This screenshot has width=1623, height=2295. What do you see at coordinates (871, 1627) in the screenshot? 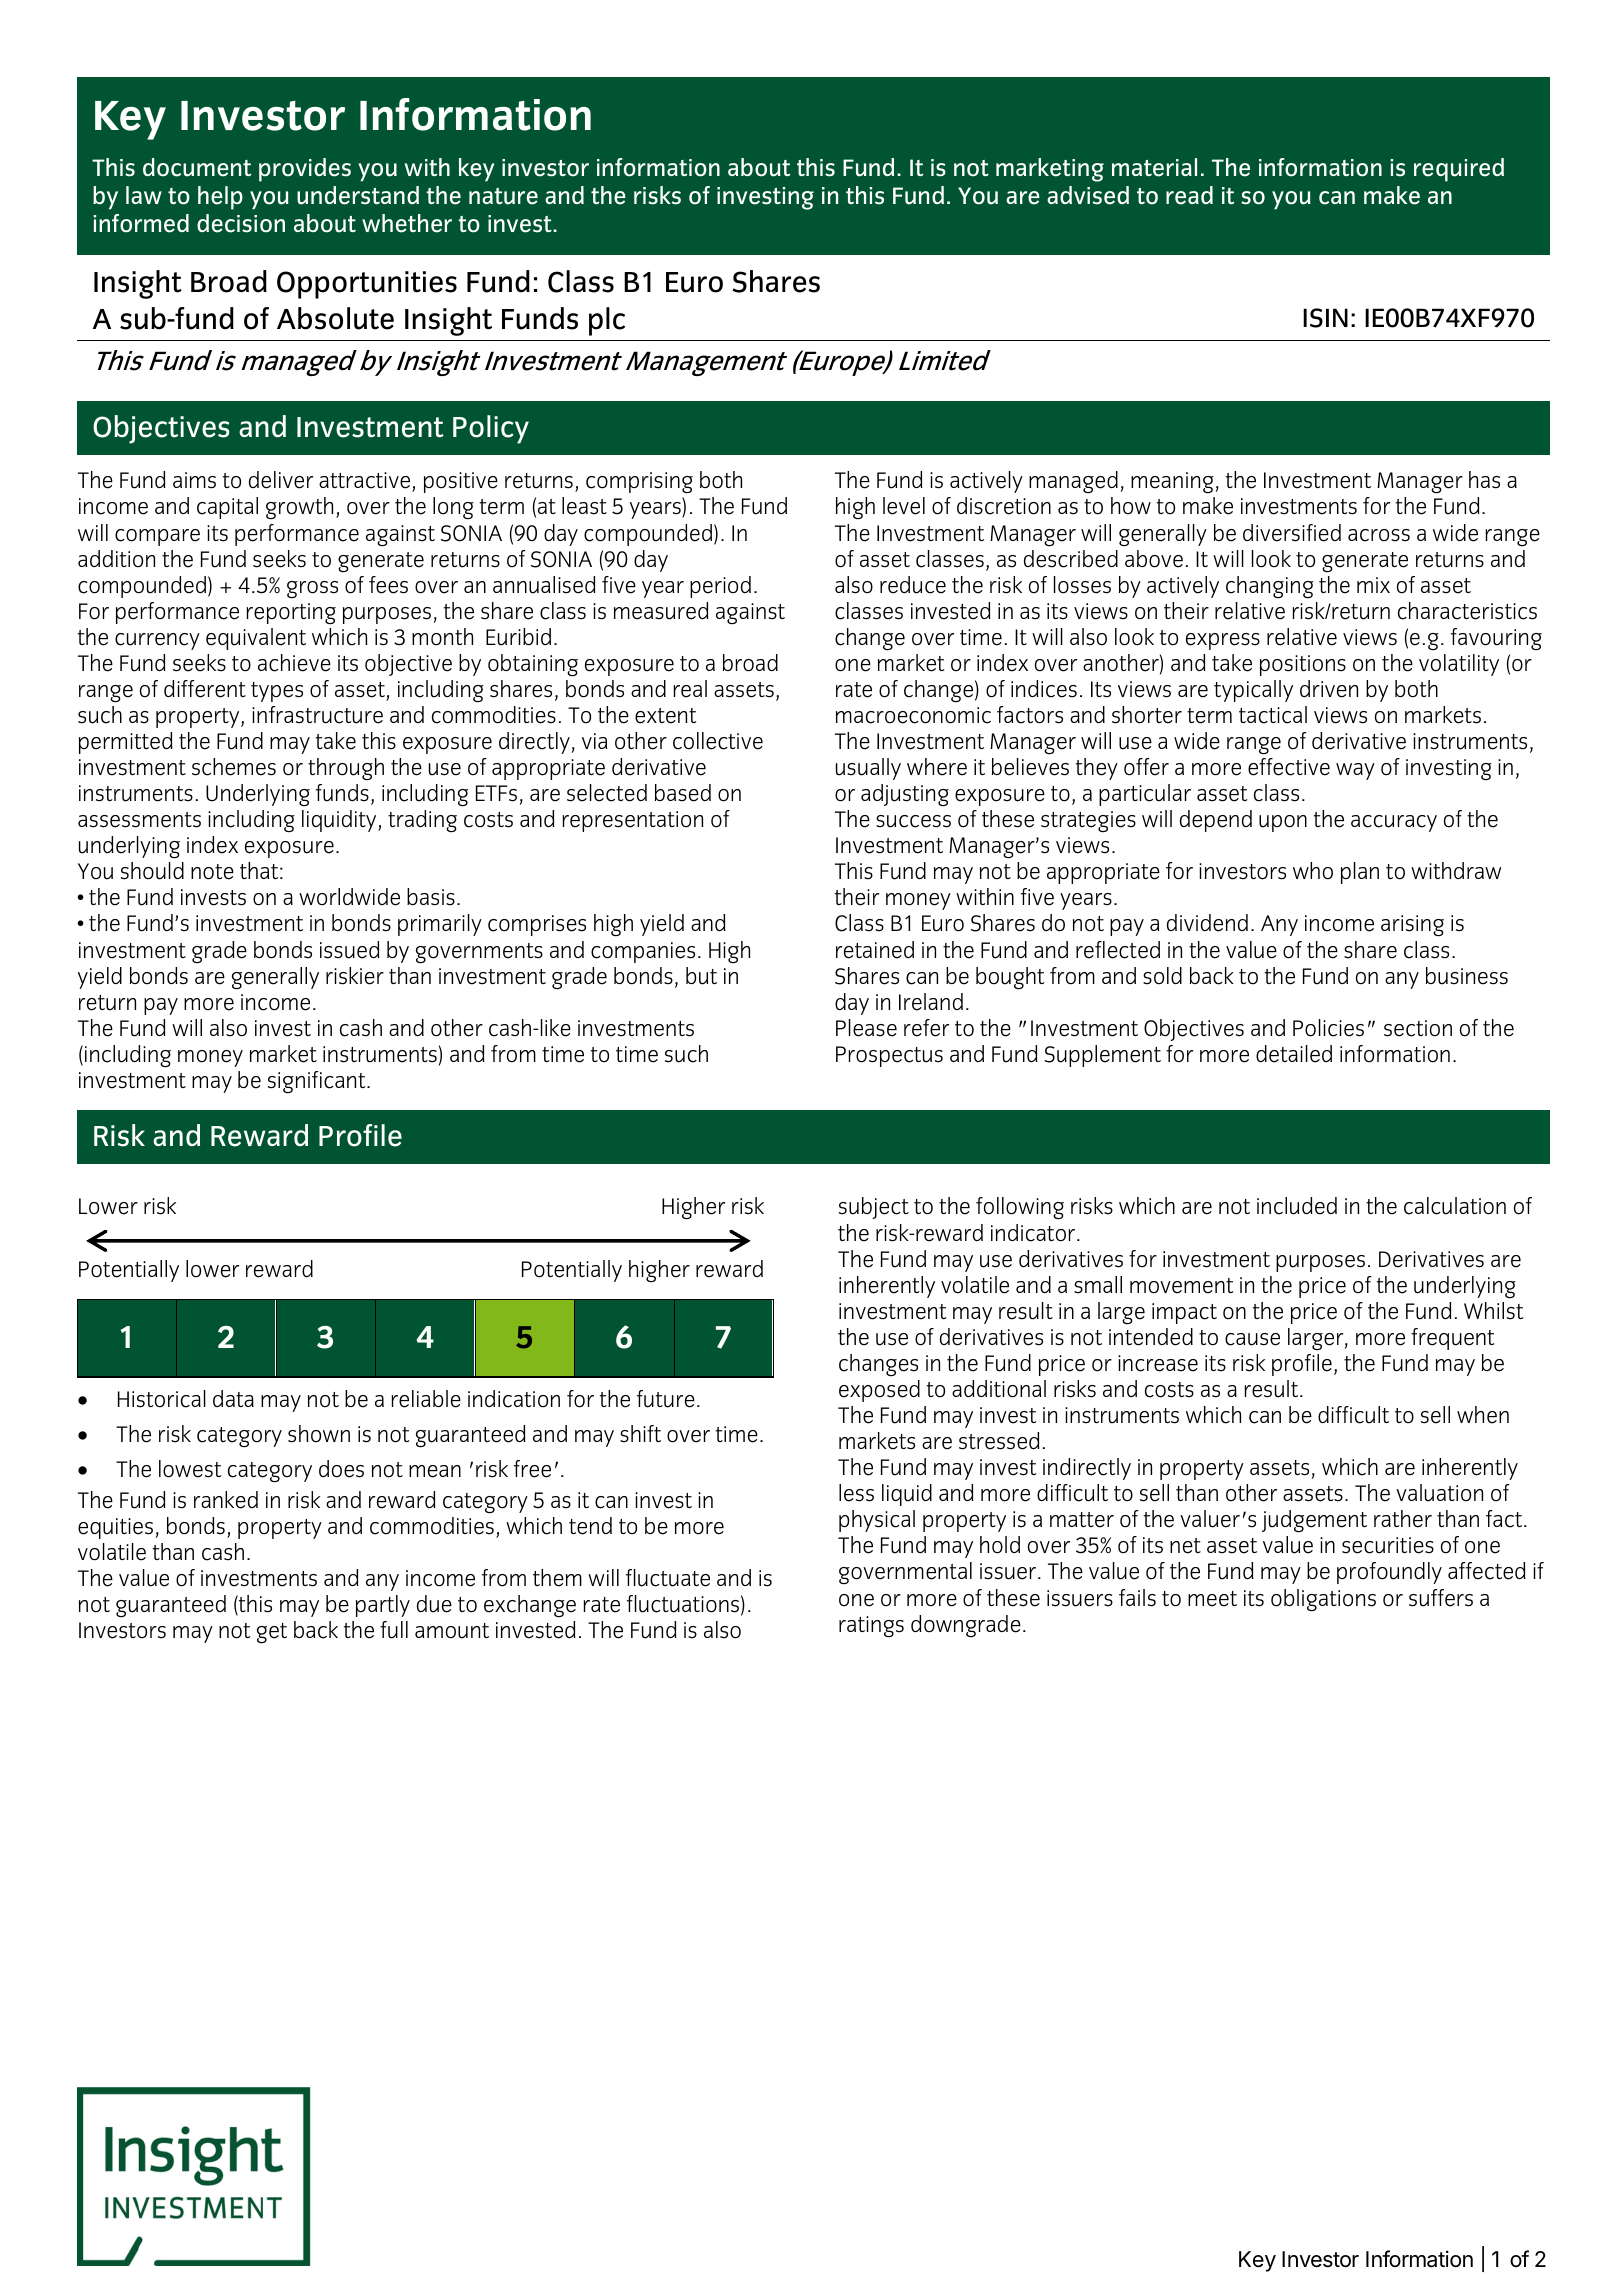
I see `ratings` at bounding box center [871, 1627].
